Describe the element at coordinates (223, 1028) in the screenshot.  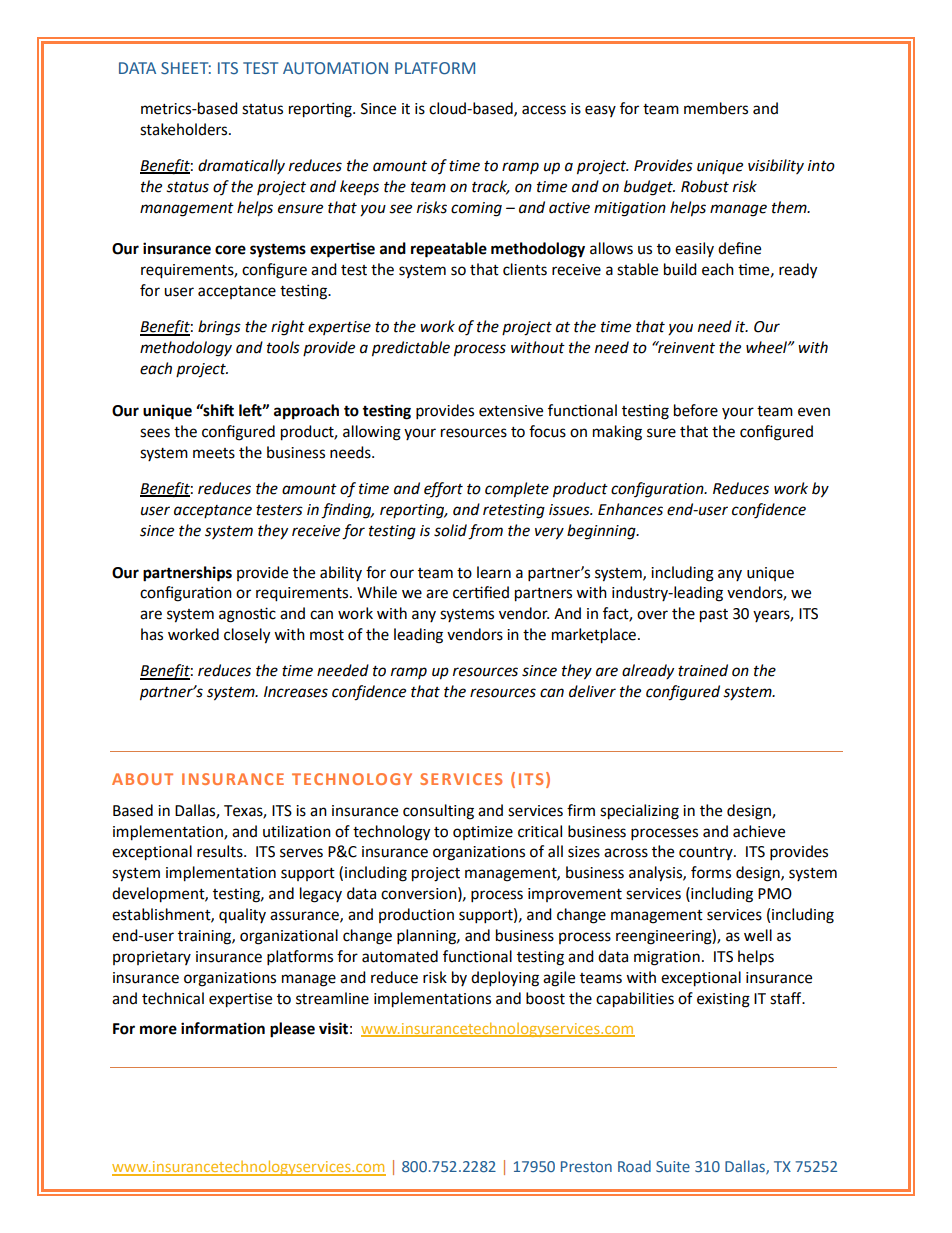
I see `information` at that location.
